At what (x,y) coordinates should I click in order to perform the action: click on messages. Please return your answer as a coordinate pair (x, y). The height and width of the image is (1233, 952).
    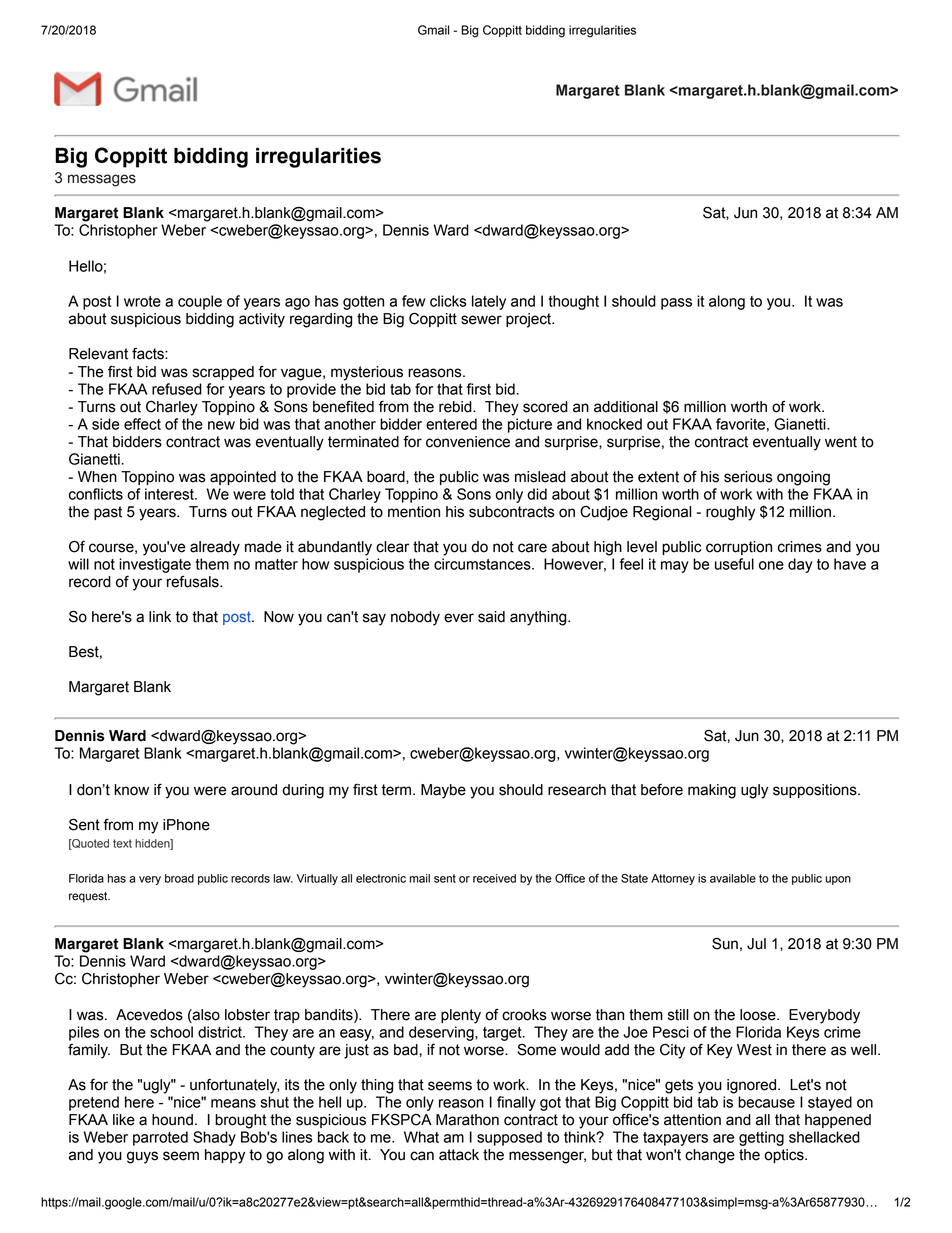
    Looking at the image, I should click on (102, 180).
